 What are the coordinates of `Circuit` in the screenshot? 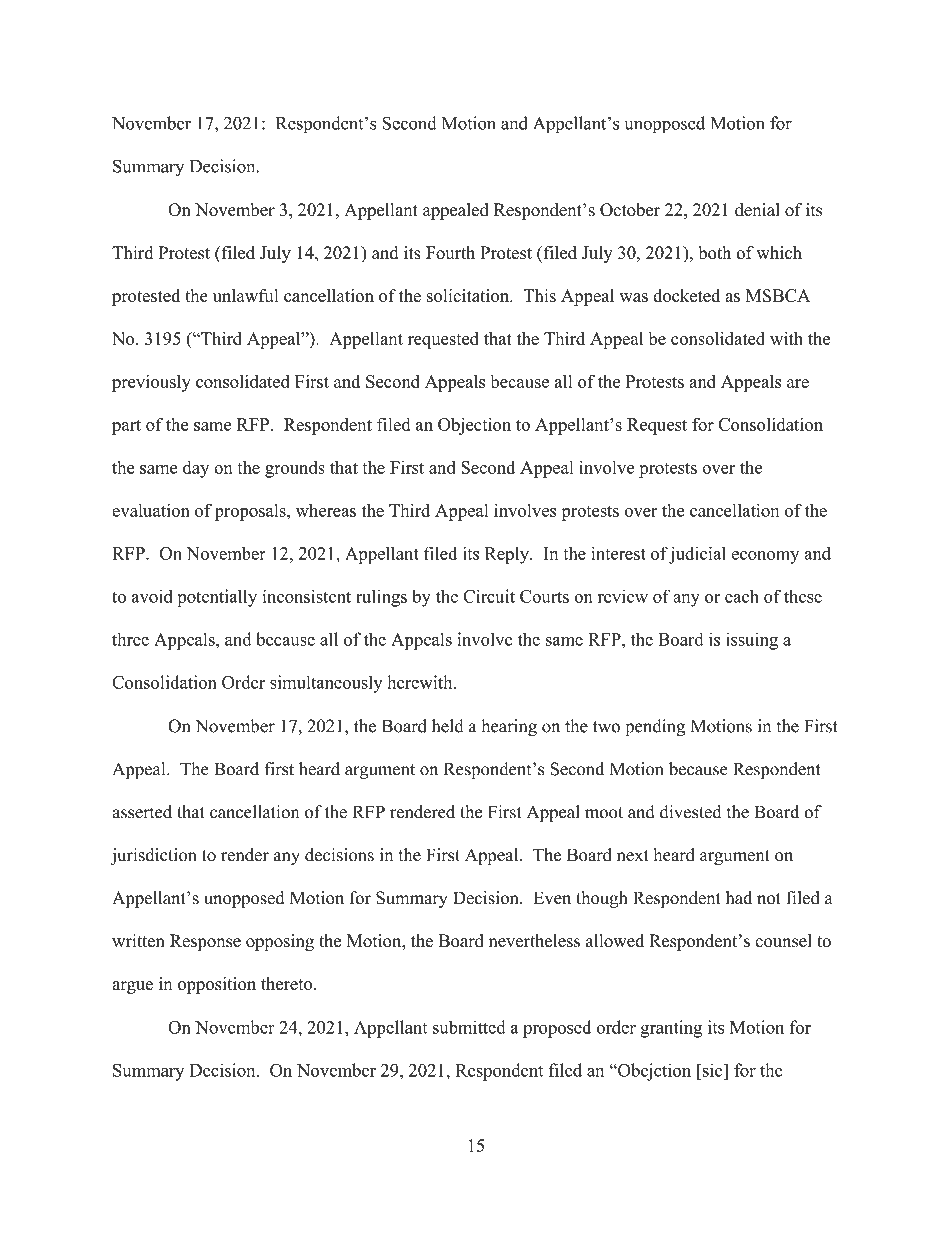 It's located at (489, 596).
